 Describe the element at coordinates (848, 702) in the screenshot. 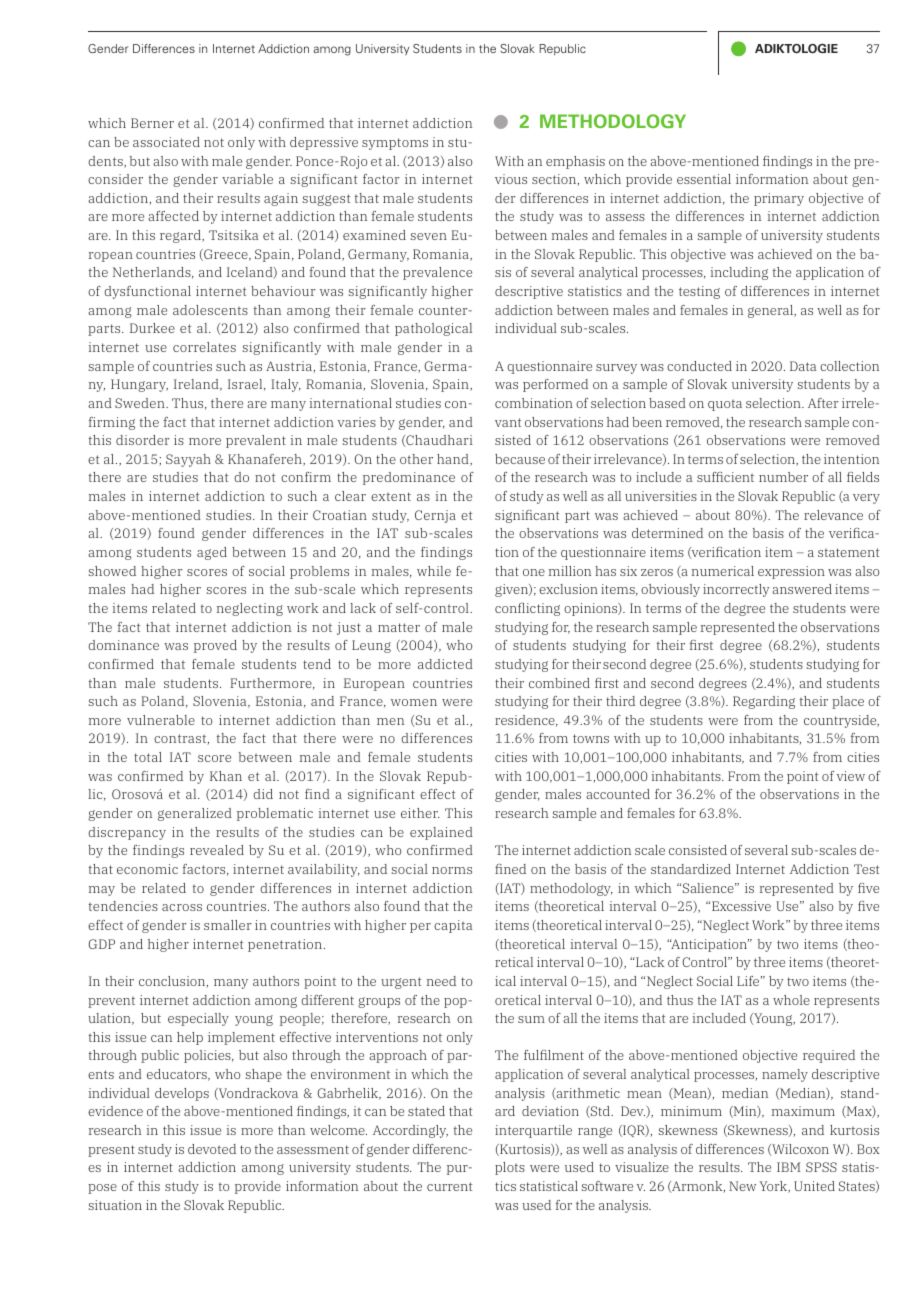

I see `place` at that location.
